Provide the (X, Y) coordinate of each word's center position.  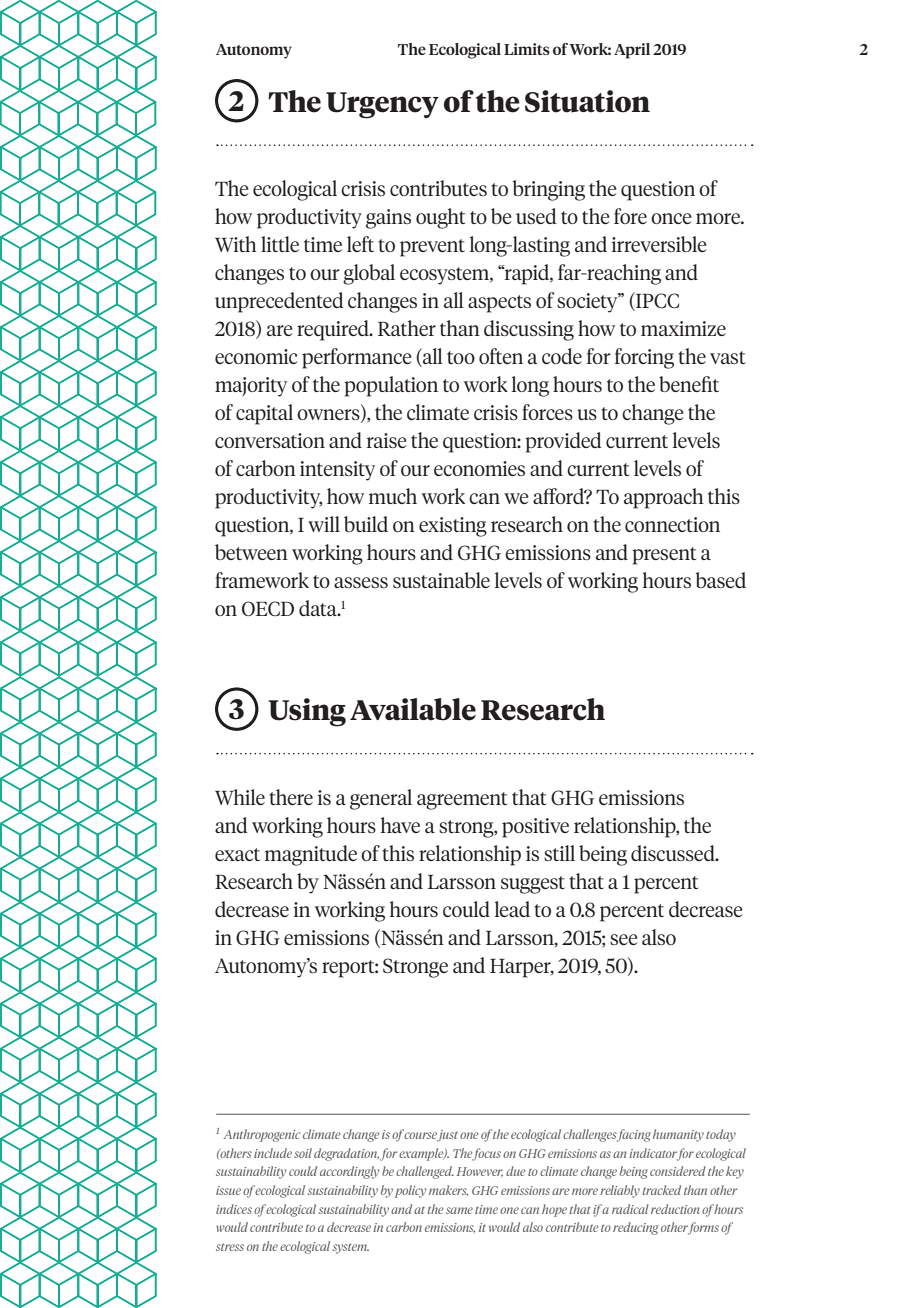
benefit (689, 384)
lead (512, 909)
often (501, 356)
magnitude (311, 855)
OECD (268, 608)
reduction (675, 1209)
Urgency (382, 105)
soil (303, 1153)
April (632, 51)
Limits (527, 49)
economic (256, 356)
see (624, 939)
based (721, 580)
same (459, 1210)
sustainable (441, 580)
